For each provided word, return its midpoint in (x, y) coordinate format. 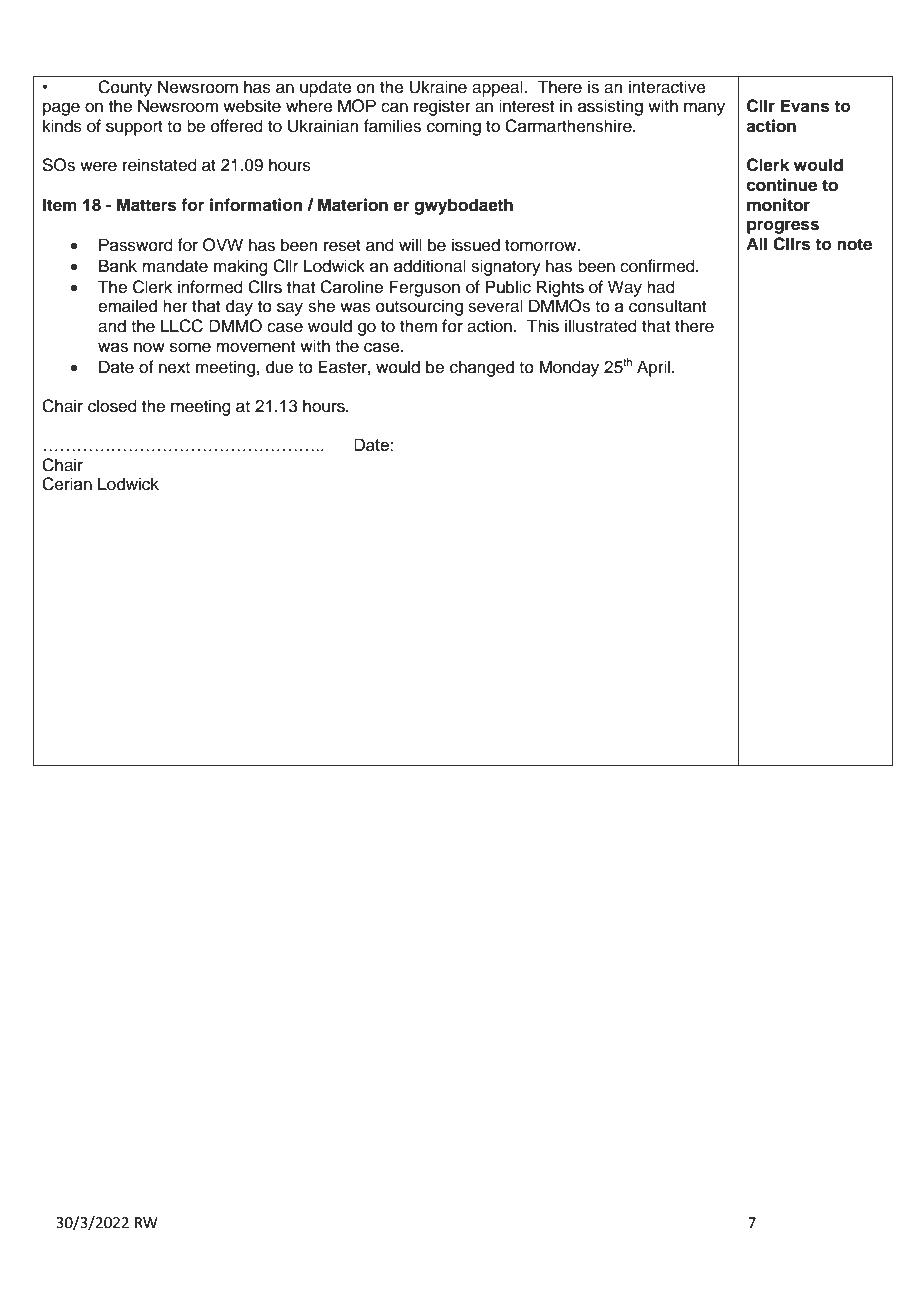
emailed (127, 306)
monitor (778, 205)
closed (112, 406)
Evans (805, 106)
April (655, 368)
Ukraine (438, 87)
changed (482, 368)
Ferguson (424, 288)
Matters (147, 205)
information (256, 205)
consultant (667, 306)
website (252, 106)
